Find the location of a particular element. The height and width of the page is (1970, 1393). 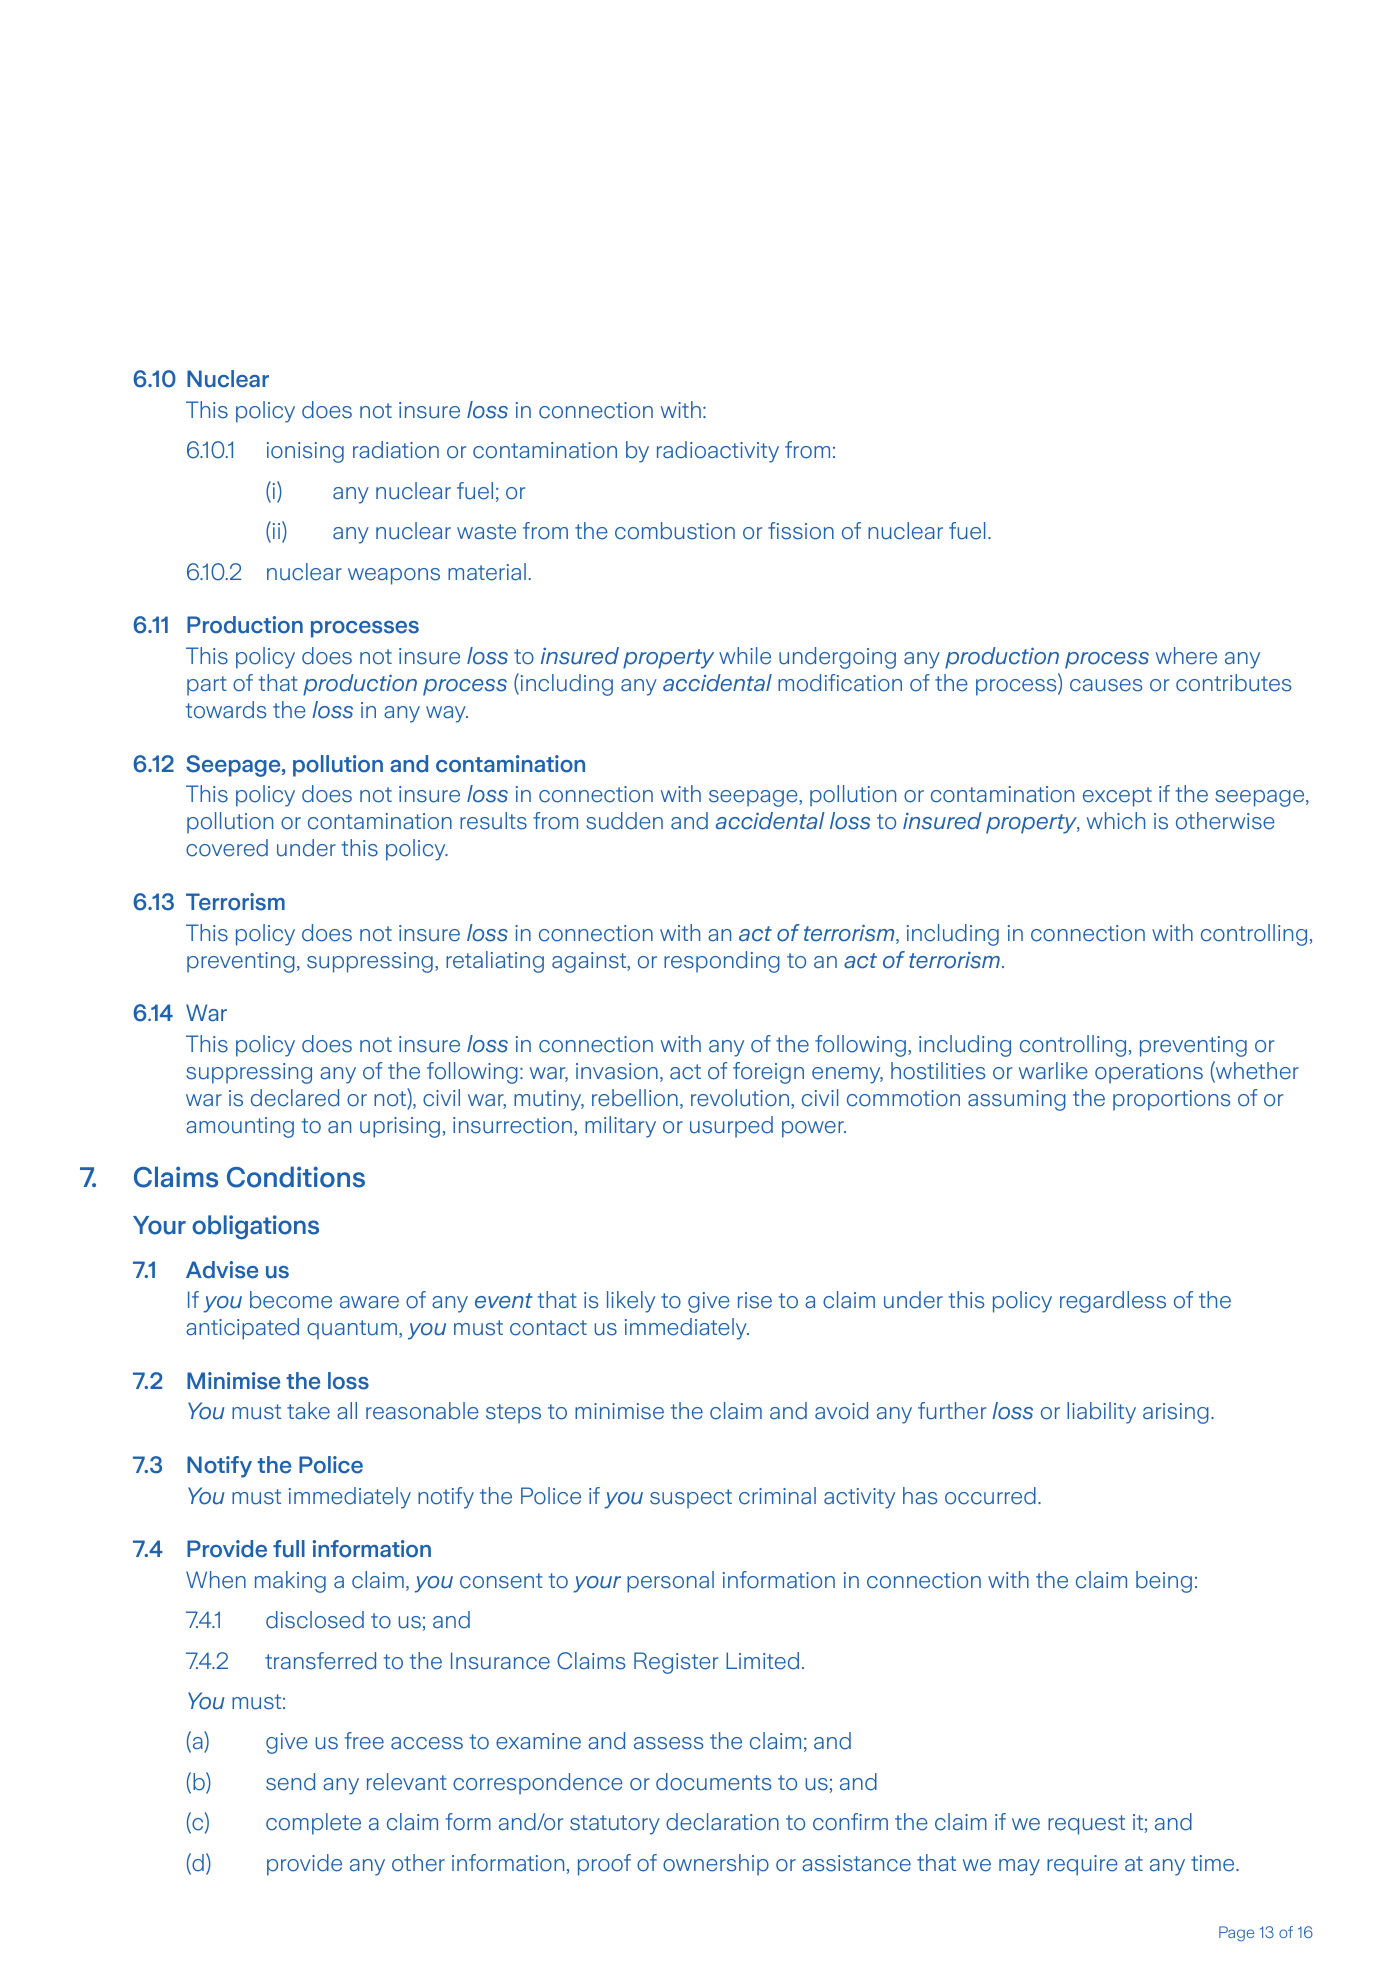

complete is located at coordinates (313, 1824).
